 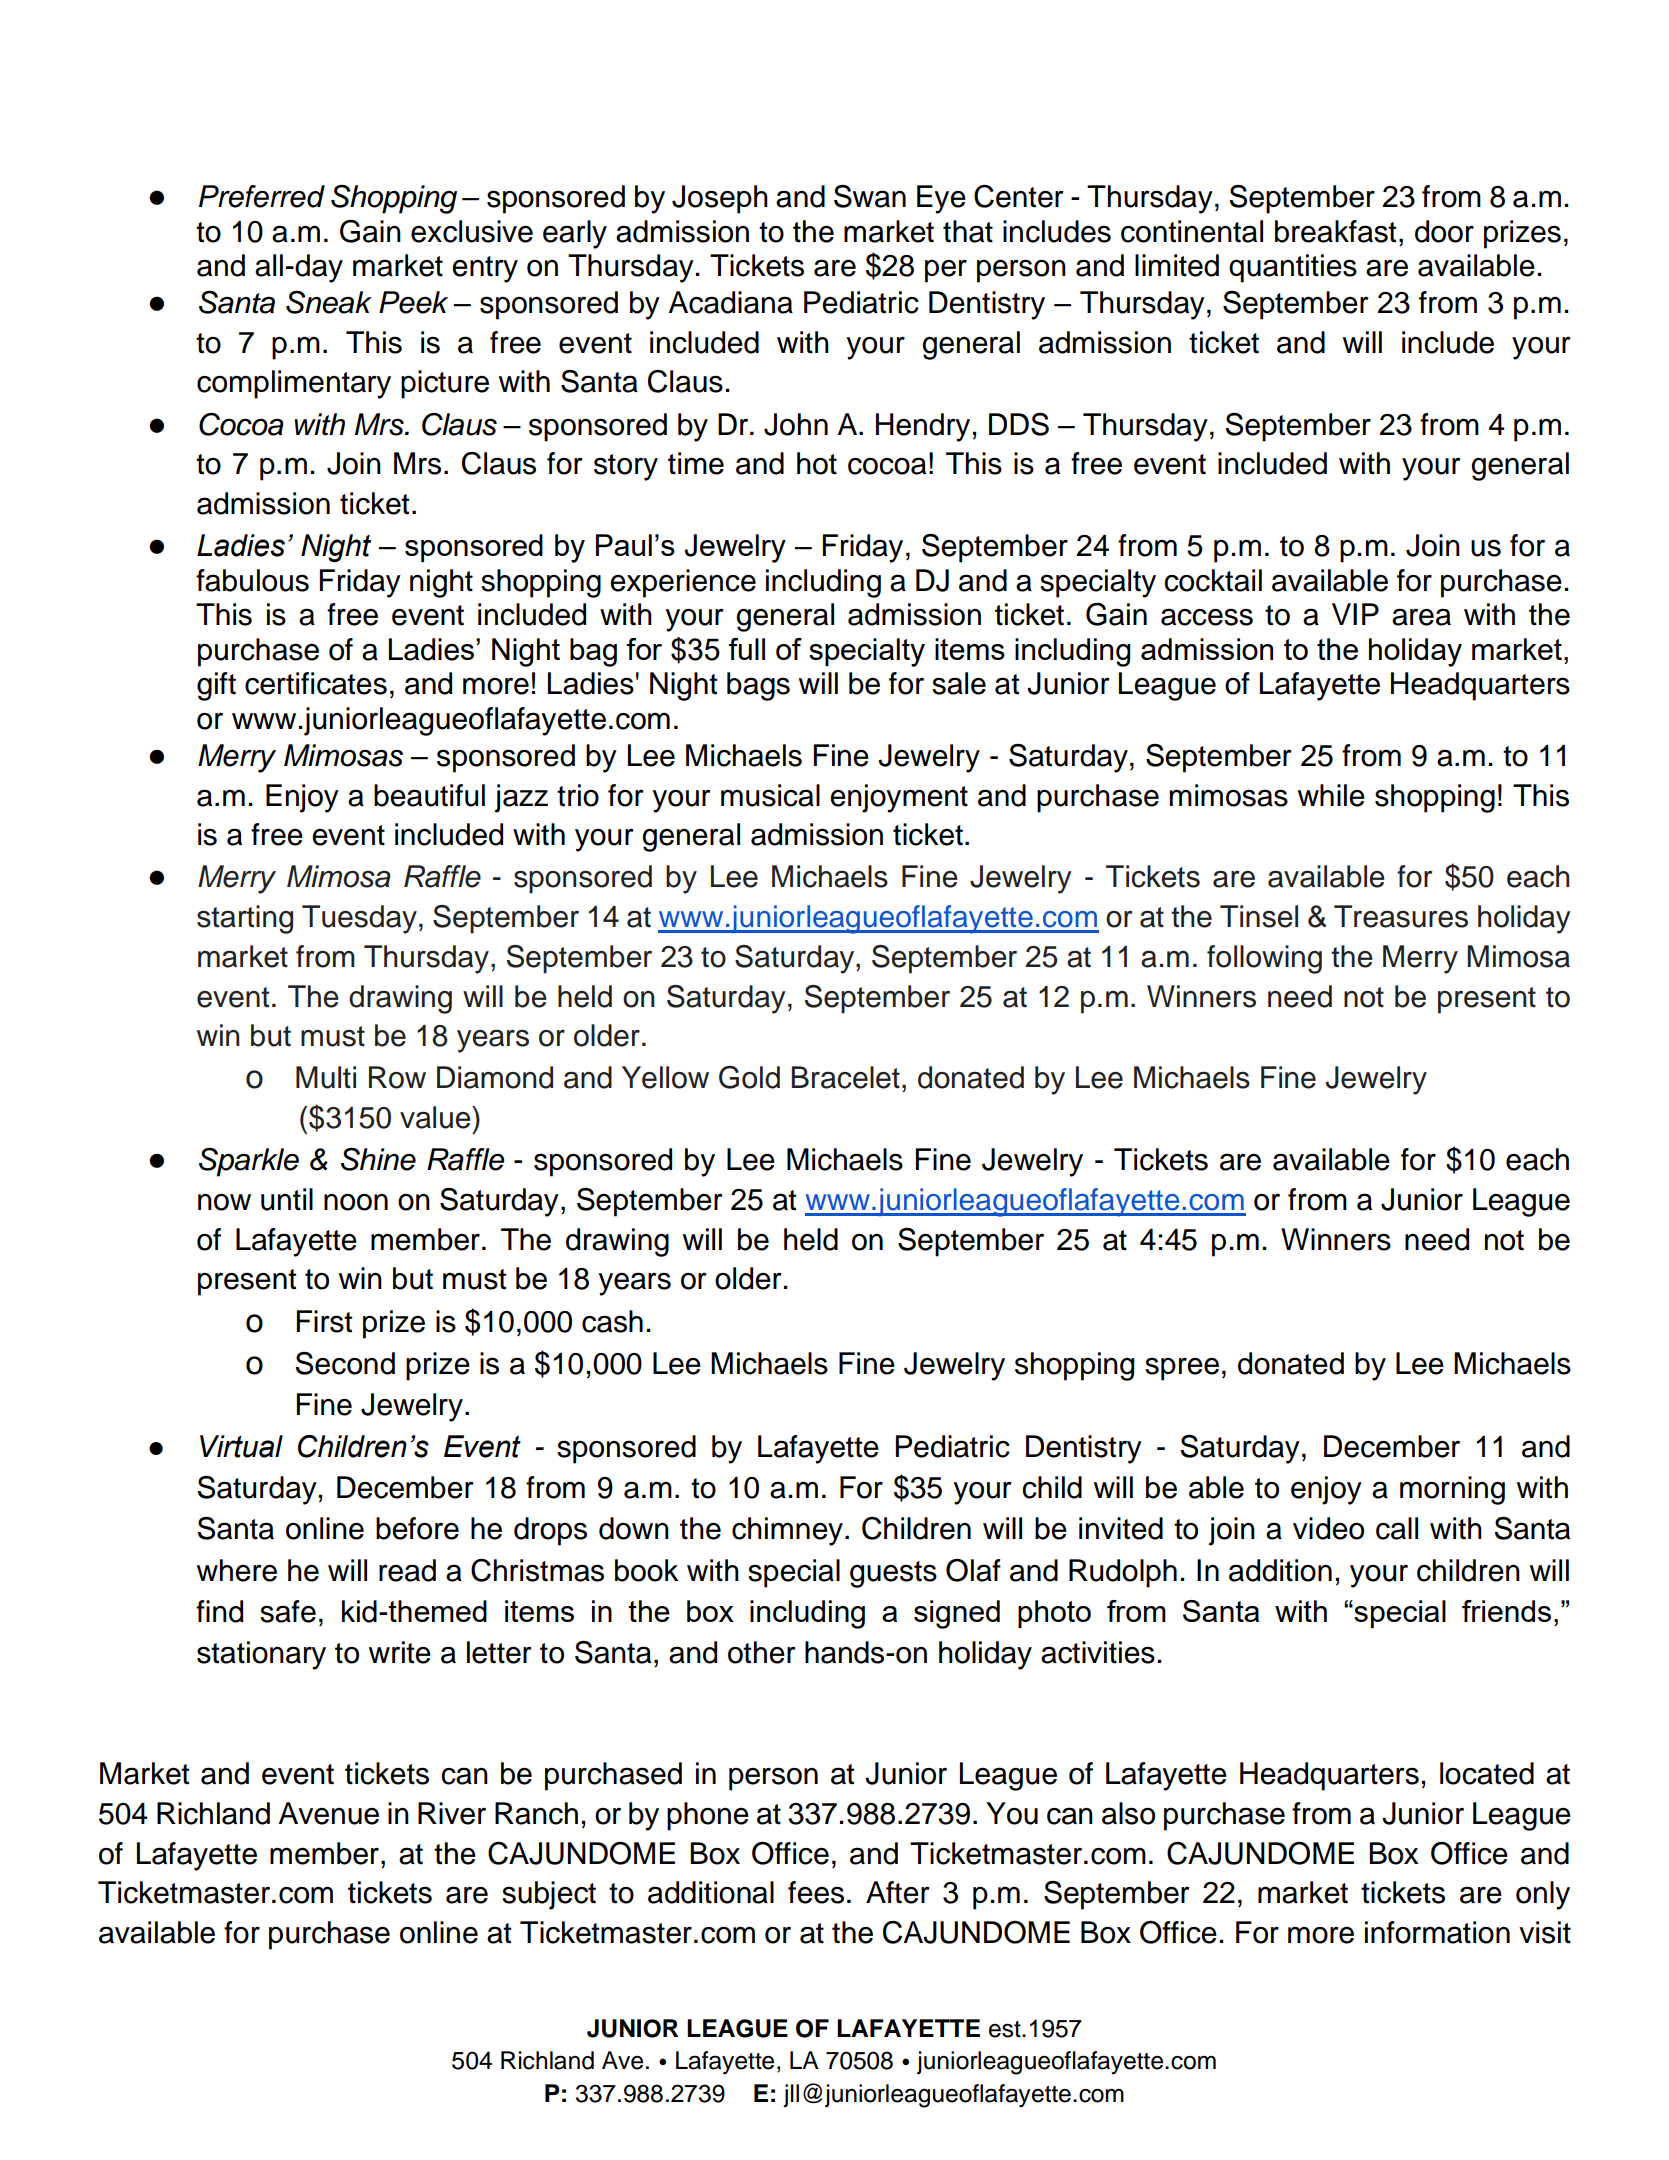 What do you see at coordinates (770, 795) in the document?
I see `musical` at bounding box center [770, 795].
